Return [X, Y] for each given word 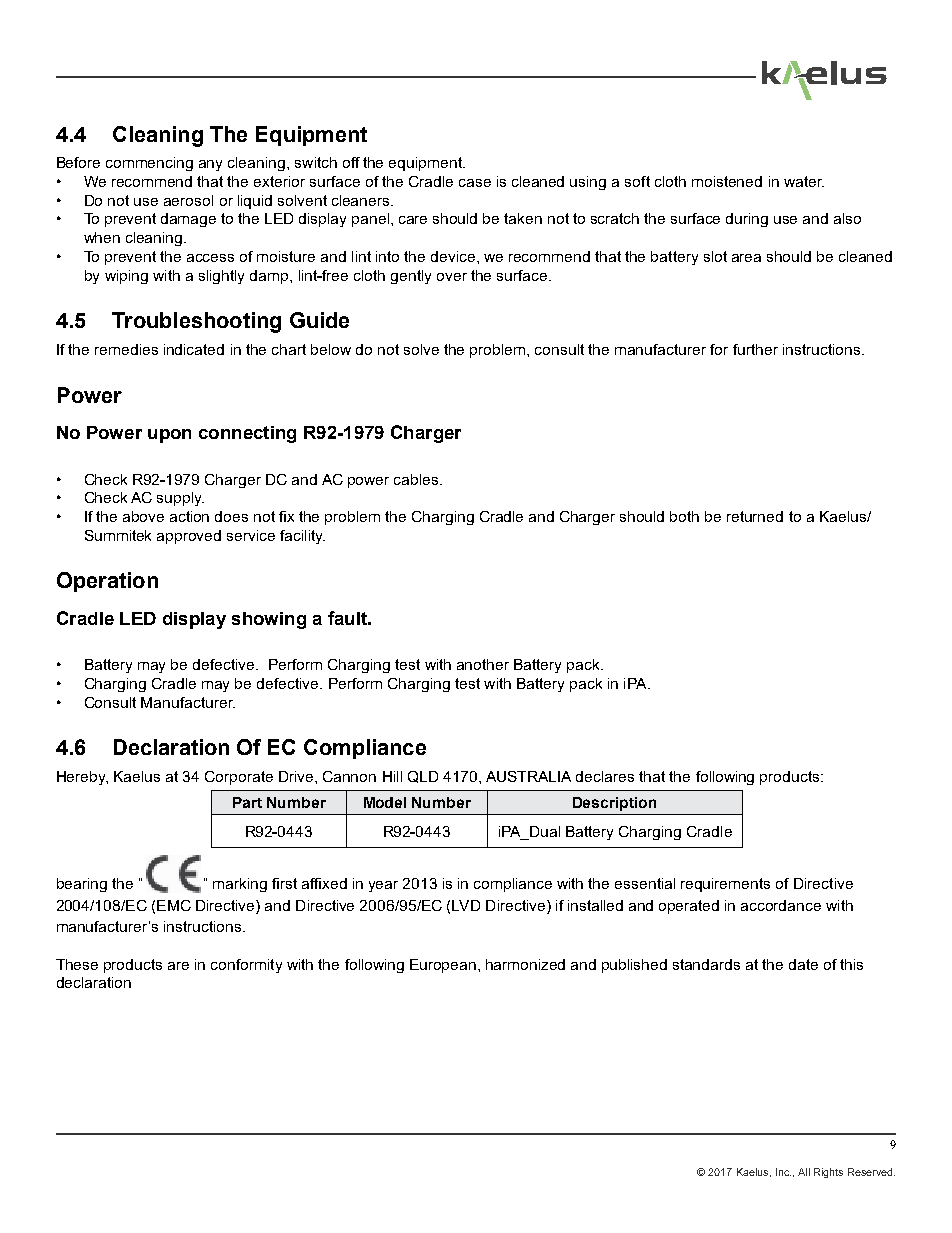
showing [269, 620]
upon [169, 436]
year [383, 886]
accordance [781, 905]
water [804, 181]
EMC [174, 905]
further [755, 349]
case [475, 183]
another [483, 664]
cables [417, 479]
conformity [246, 966]
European [443, 966]
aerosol [188, 200]
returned [755, 516]
